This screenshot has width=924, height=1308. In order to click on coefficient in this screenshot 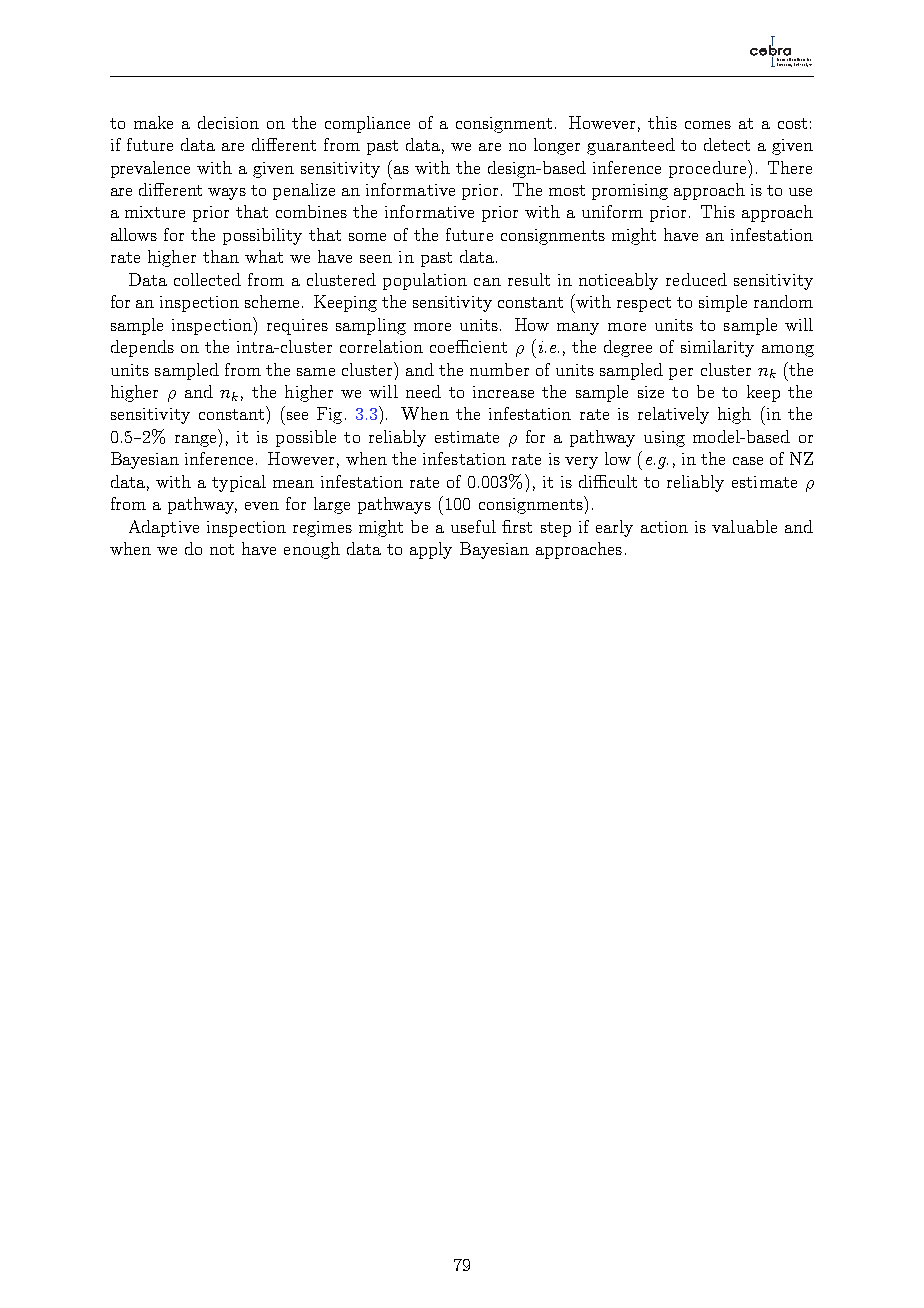, I will do `click(468, 346)`.
